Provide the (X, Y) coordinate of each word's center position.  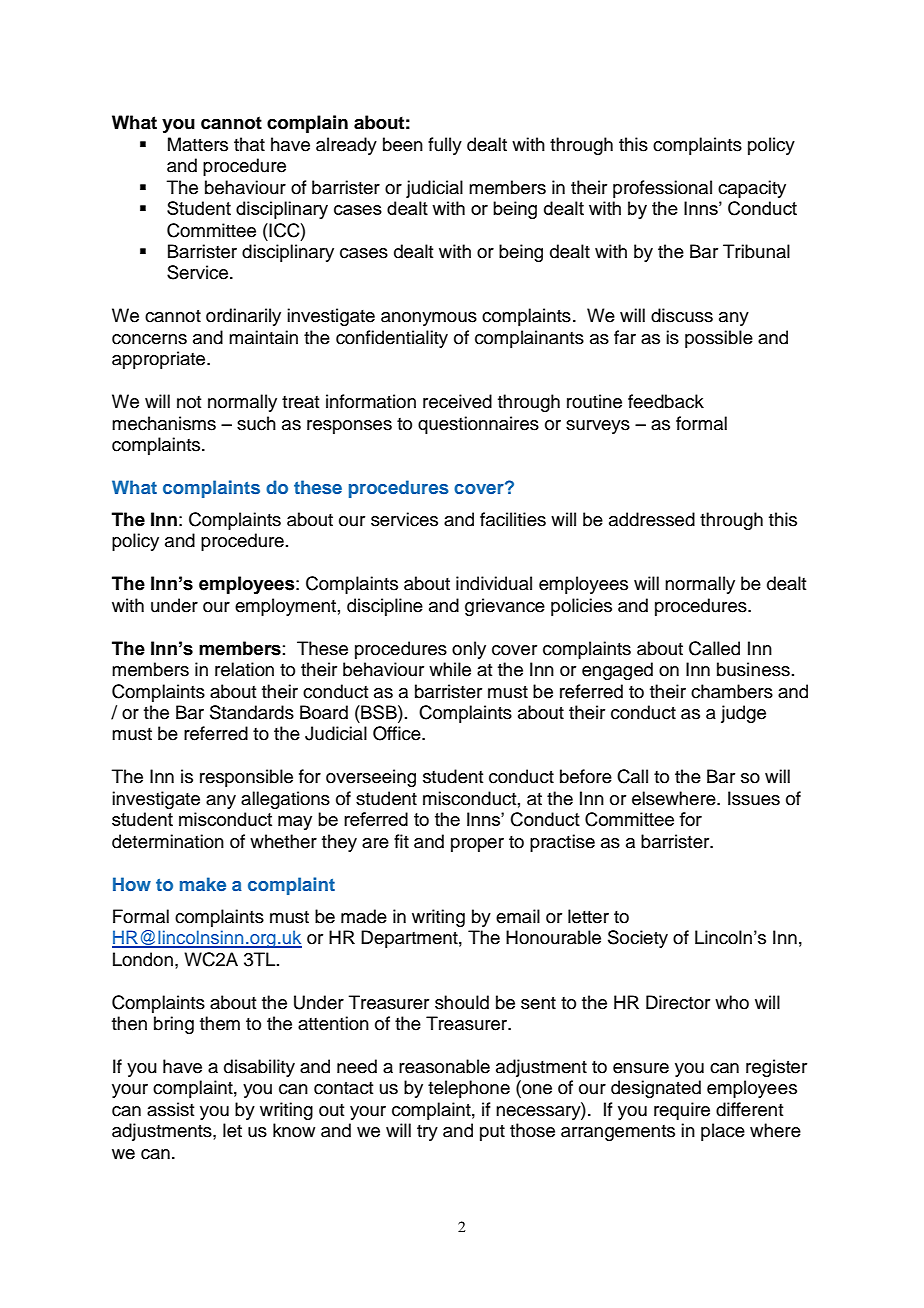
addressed (652, 519)
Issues (754, 798)
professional (662, 189)
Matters (198, 144)
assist (170, 1109)
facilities (513, 519)
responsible (246, 778)
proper (477, 845)
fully (445, 146)
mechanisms (164, 423)
